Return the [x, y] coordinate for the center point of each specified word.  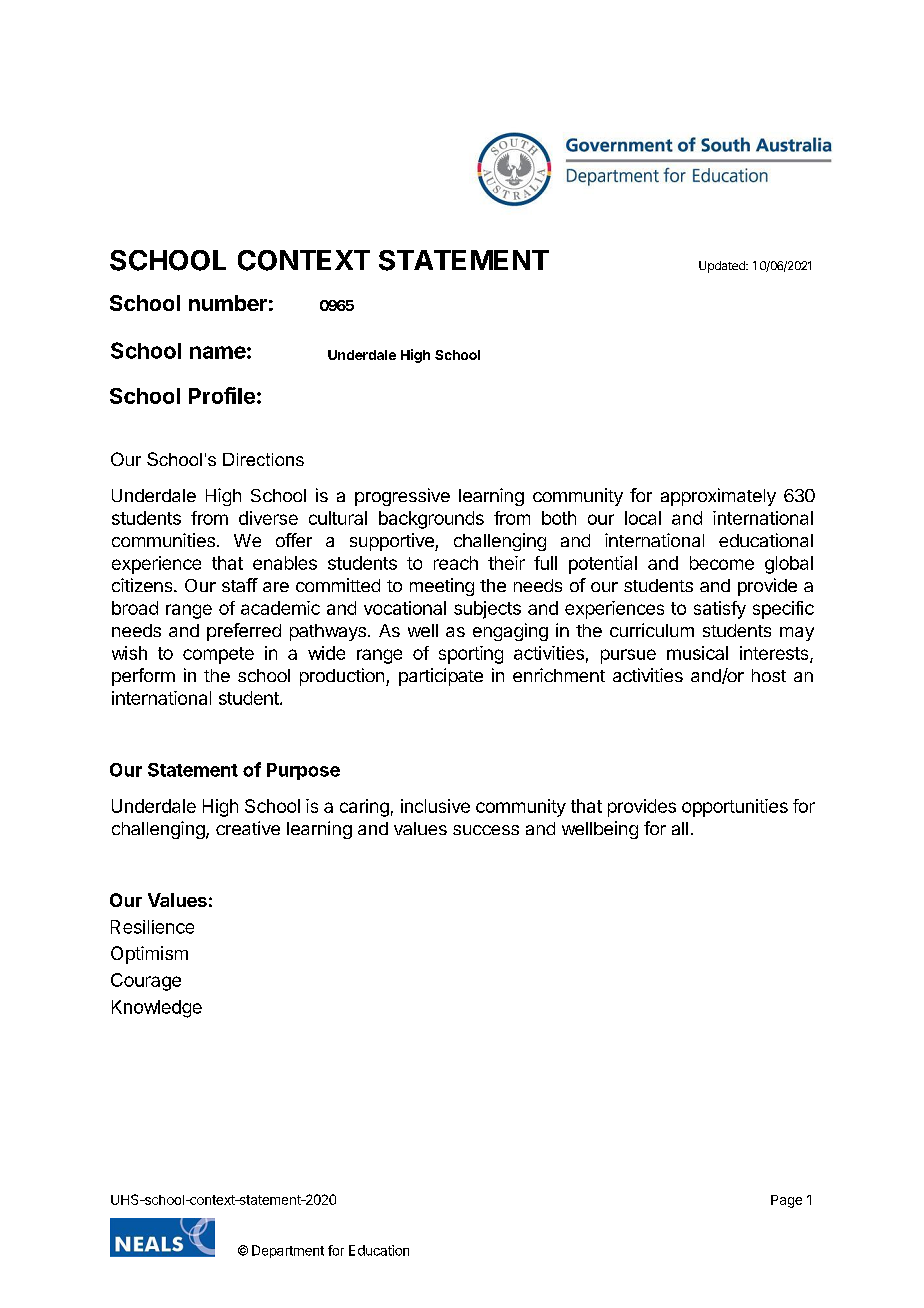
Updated [723, 267]
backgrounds [431, 520]
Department [288, 1251]
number [228, 303]
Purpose [303, 771]
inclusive [435, 806]
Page [786, 1201]
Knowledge [157, 1009]
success [486, 830]
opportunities [735, 808]
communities [163, 540]
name [218, 352]
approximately [718, 497]
